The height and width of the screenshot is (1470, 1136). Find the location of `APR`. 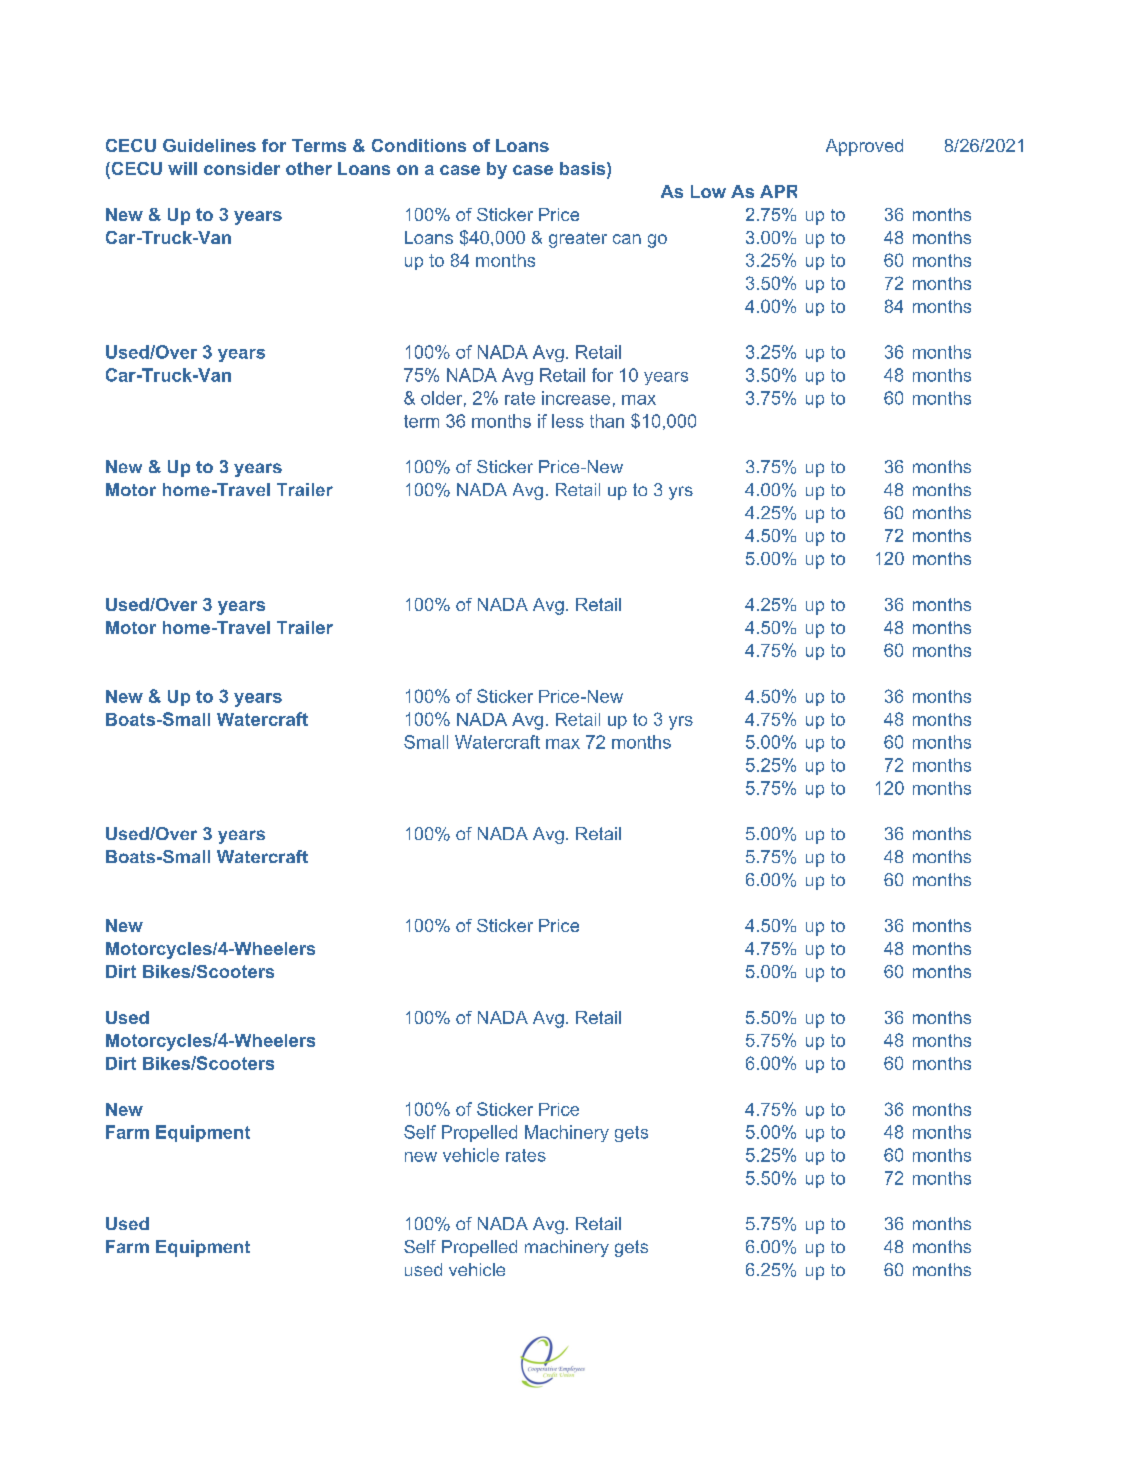

APR is located at coordinates (778, 191).
